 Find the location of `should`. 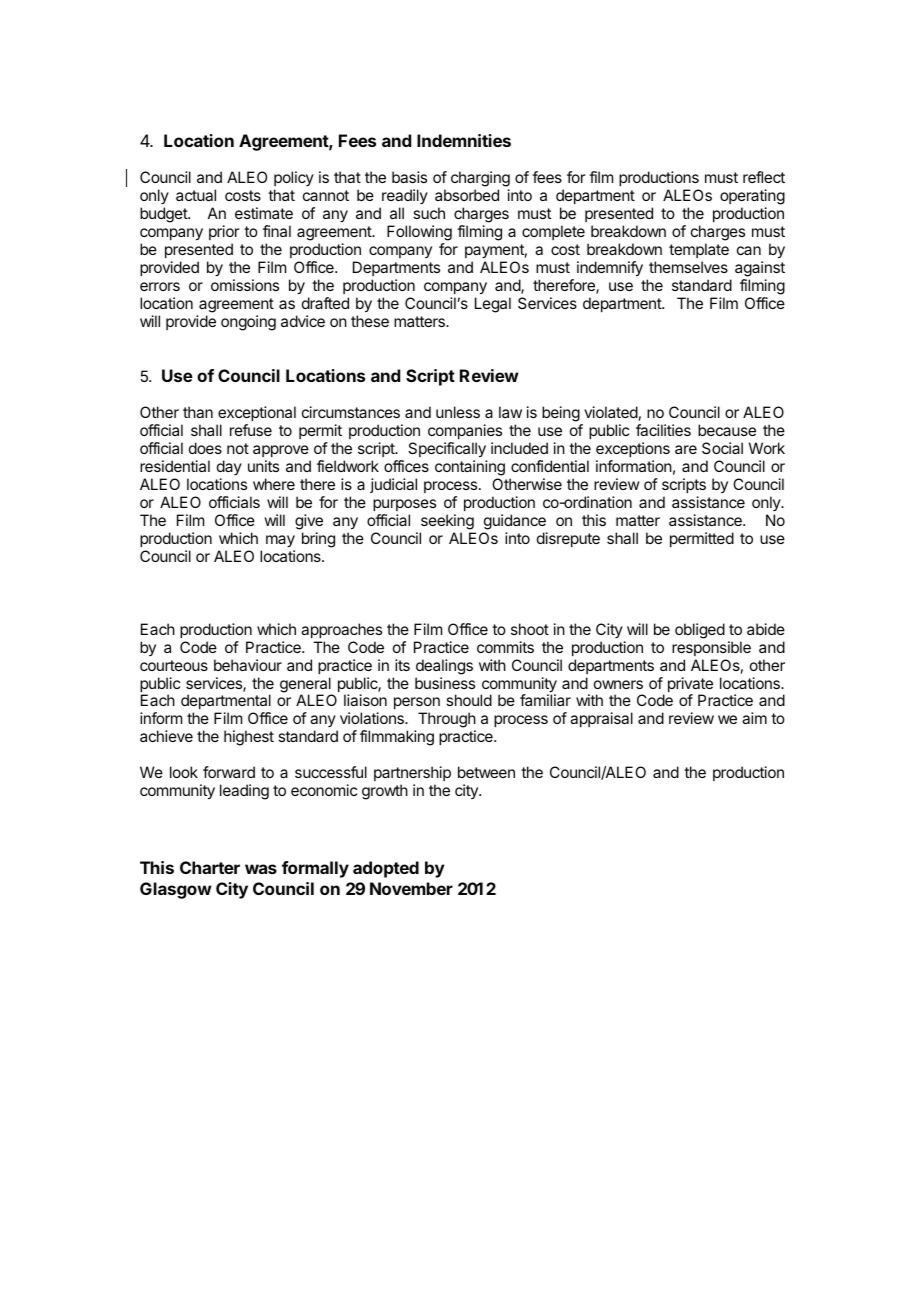

should is located at coordinates (469, 700).
